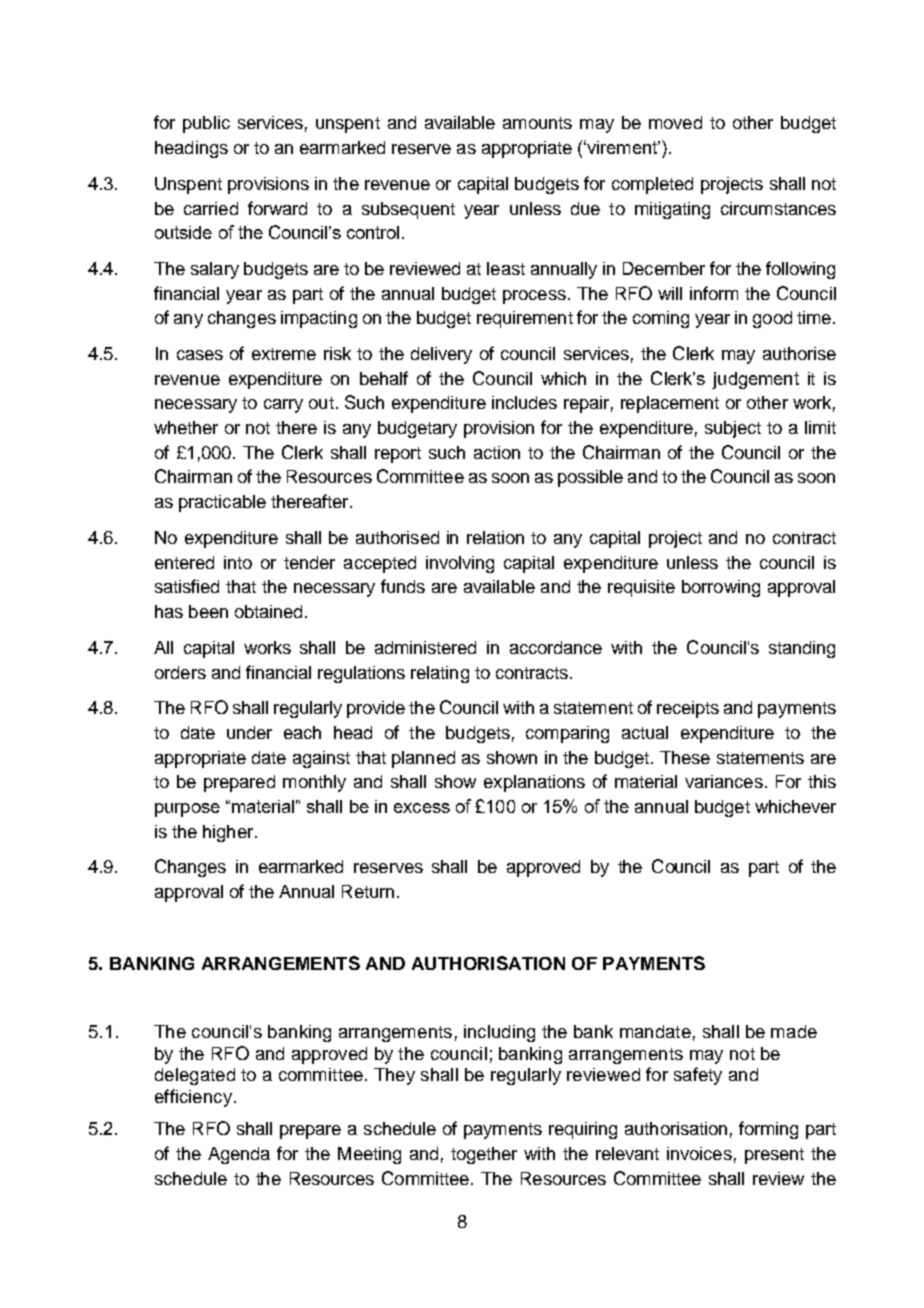  I want to click on circumstances, so click(778, 208).
